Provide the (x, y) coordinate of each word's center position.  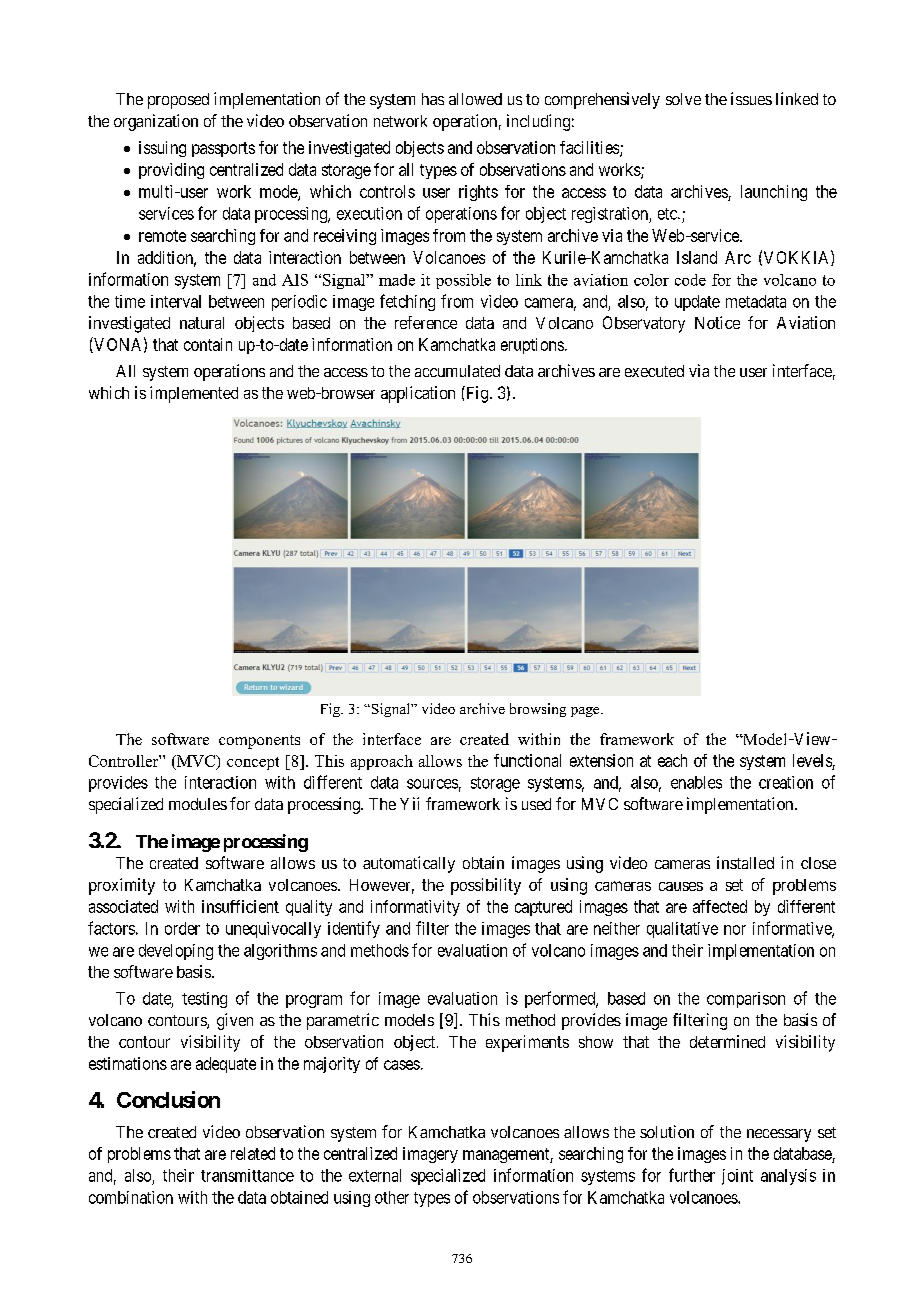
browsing (538, 710)
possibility (486, 886)
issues (751, 98)
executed (654, 371)
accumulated (457, 371)
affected (720, 906)
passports (223, 149)
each (672, 760)
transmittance (247, 1175)
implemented (194, 394)
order (182, 928)
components (259, 742)
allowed (475, 99)
